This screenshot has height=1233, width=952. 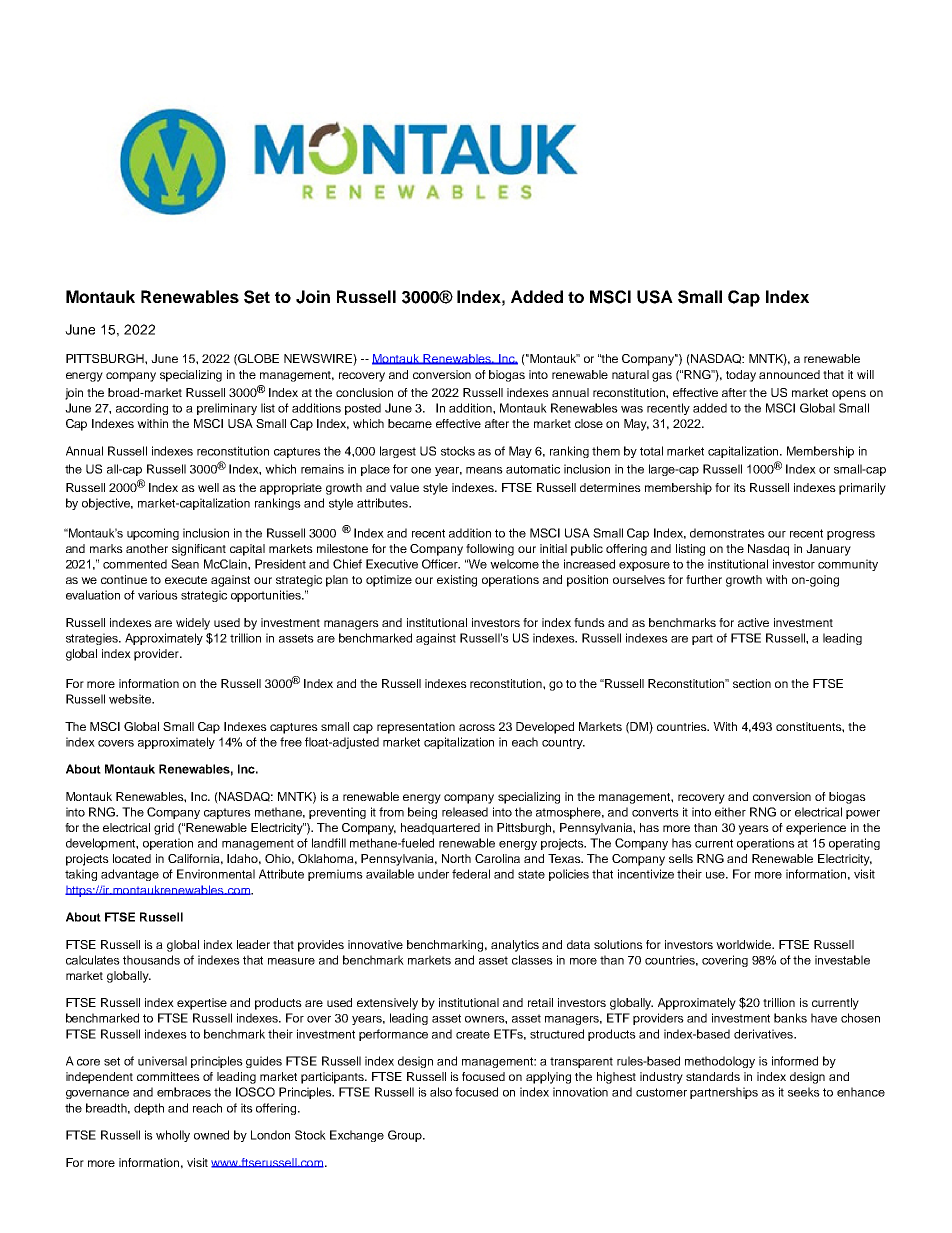 What do you see at coordinates (804, 1092) in the screenshot?
I see `seeks` at bounding box center [804, 1092].
